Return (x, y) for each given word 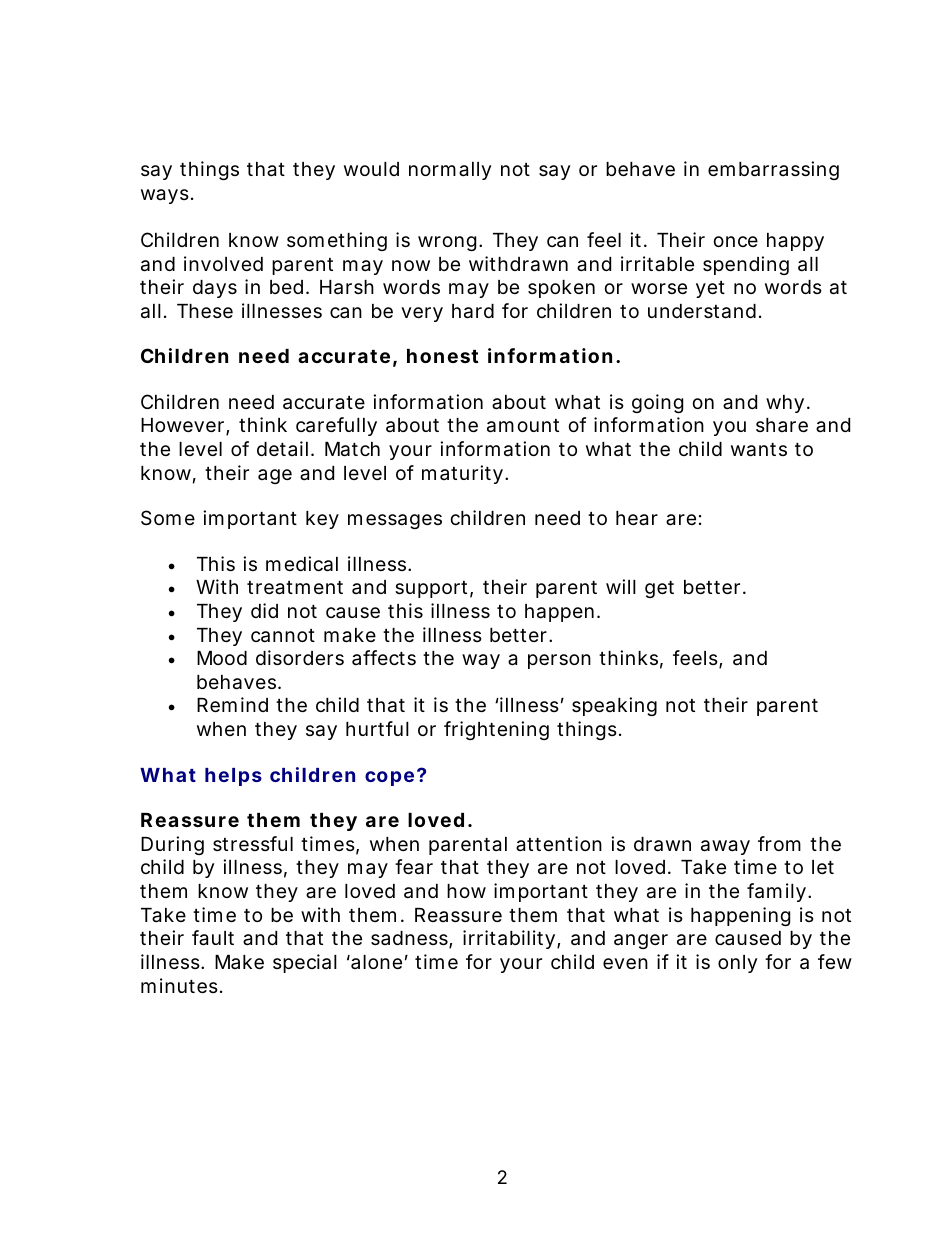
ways (165, 196)
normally (450, 171)
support (431, 589)
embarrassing (773, 170)
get (659, 589)
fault (213, 938)
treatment (295, 588)
